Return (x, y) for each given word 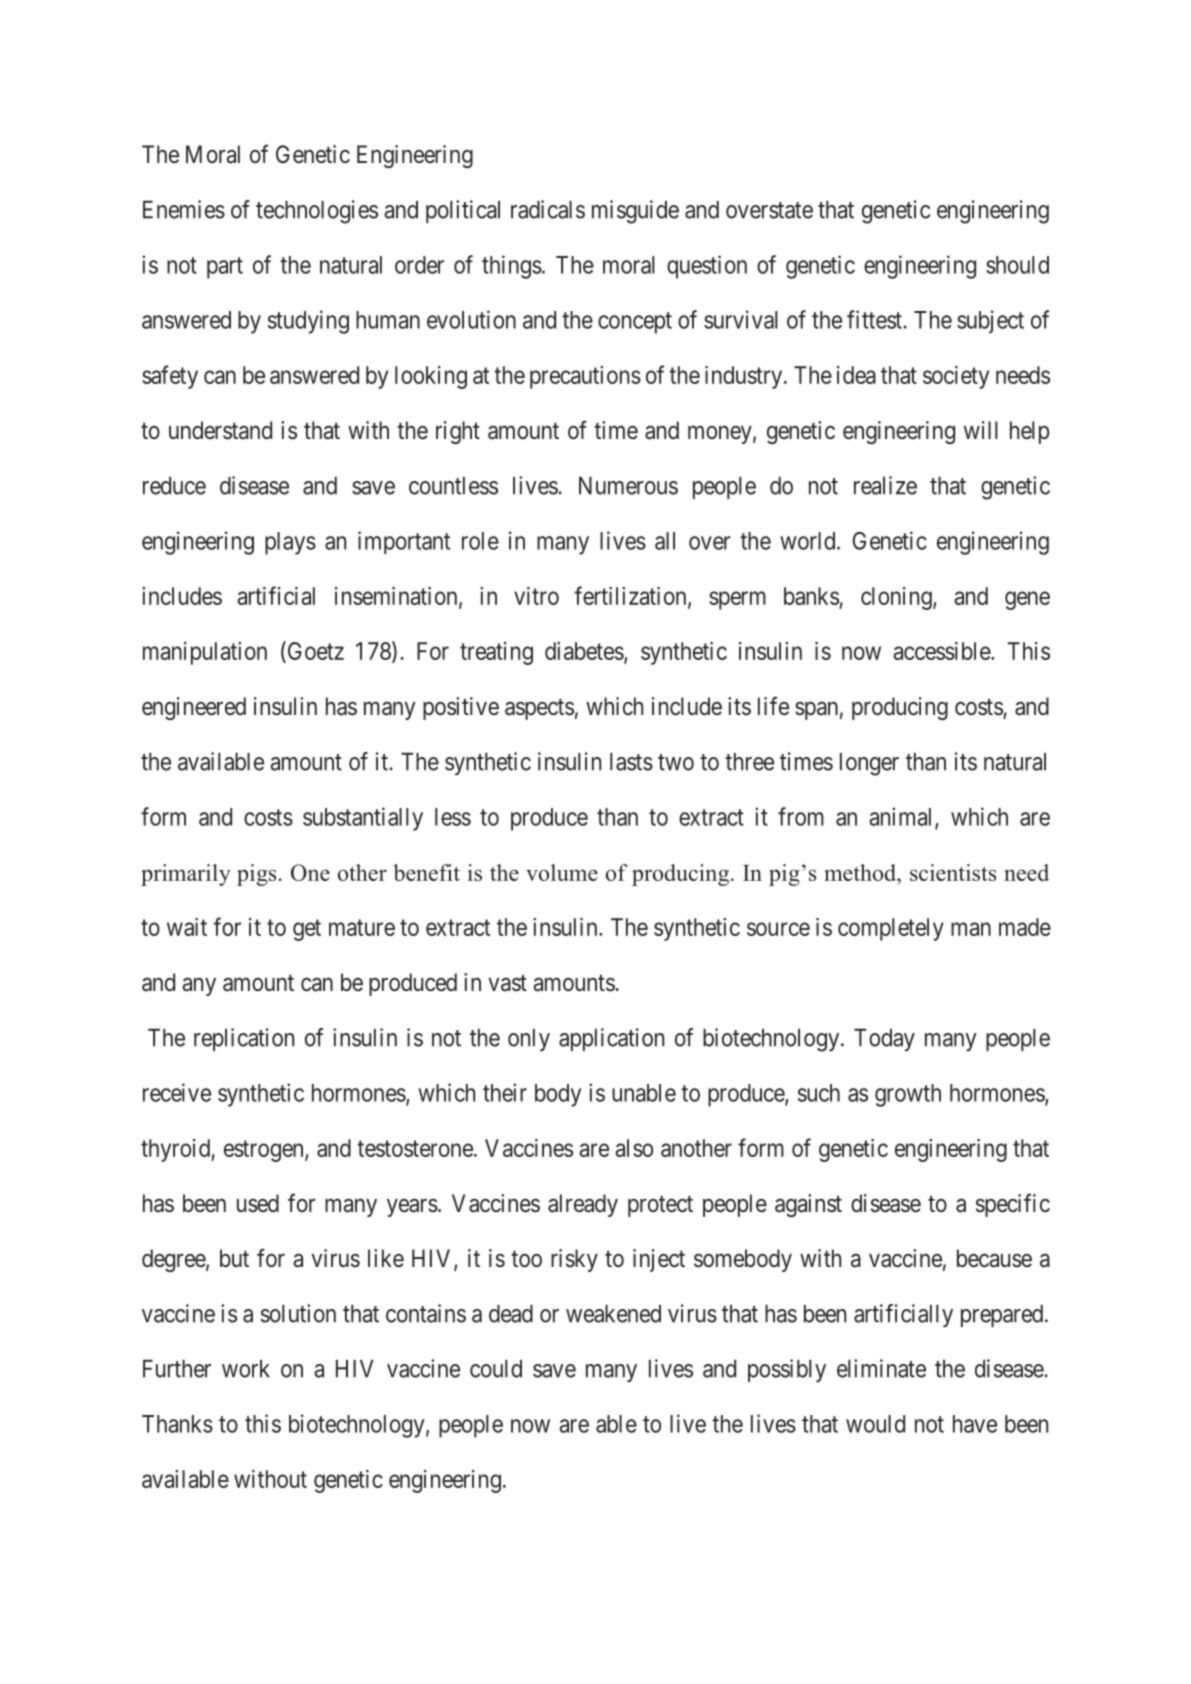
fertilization (631, 596)
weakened (613, 1314)
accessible (942, 651)
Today (884, 1040)
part (225, 268)
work (246, 1369)
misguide (635, 212)
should (1017, 265)
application (611, 1039)
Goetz (314, 652)
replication (244, 1039)
